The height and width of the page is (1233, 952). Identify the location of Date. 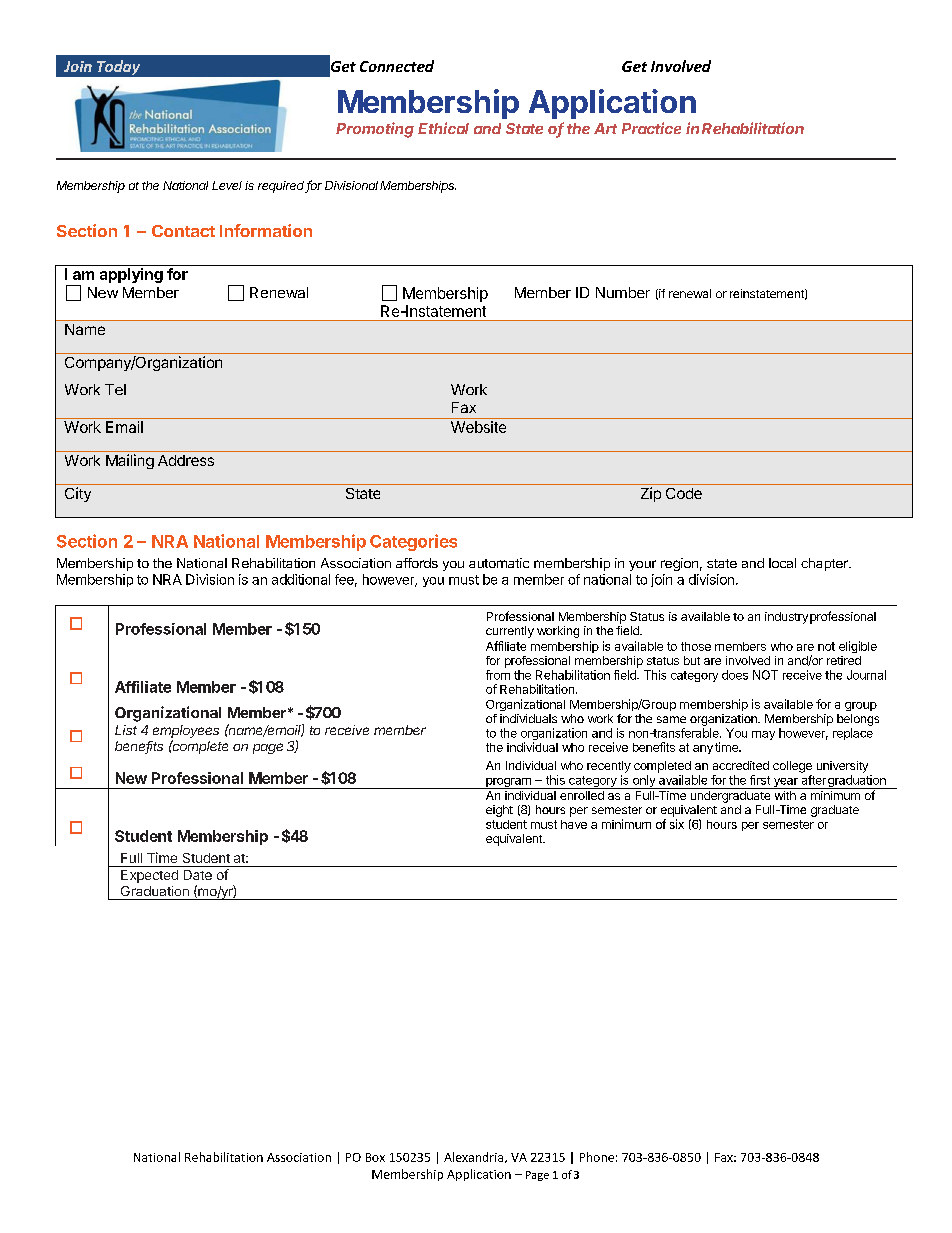
(198, 875).
